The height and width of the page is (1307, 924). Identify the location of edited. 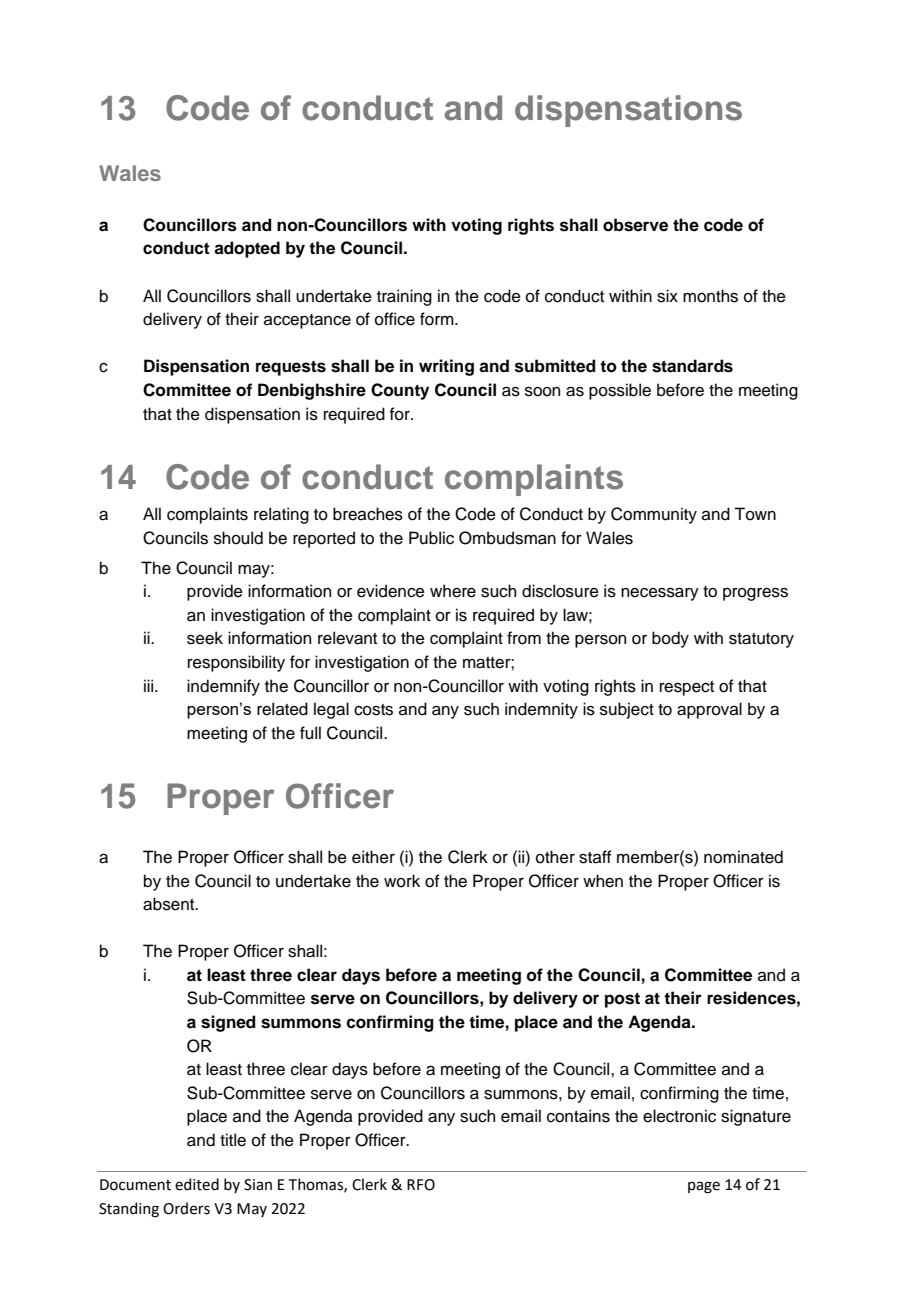
(197, 1184).
